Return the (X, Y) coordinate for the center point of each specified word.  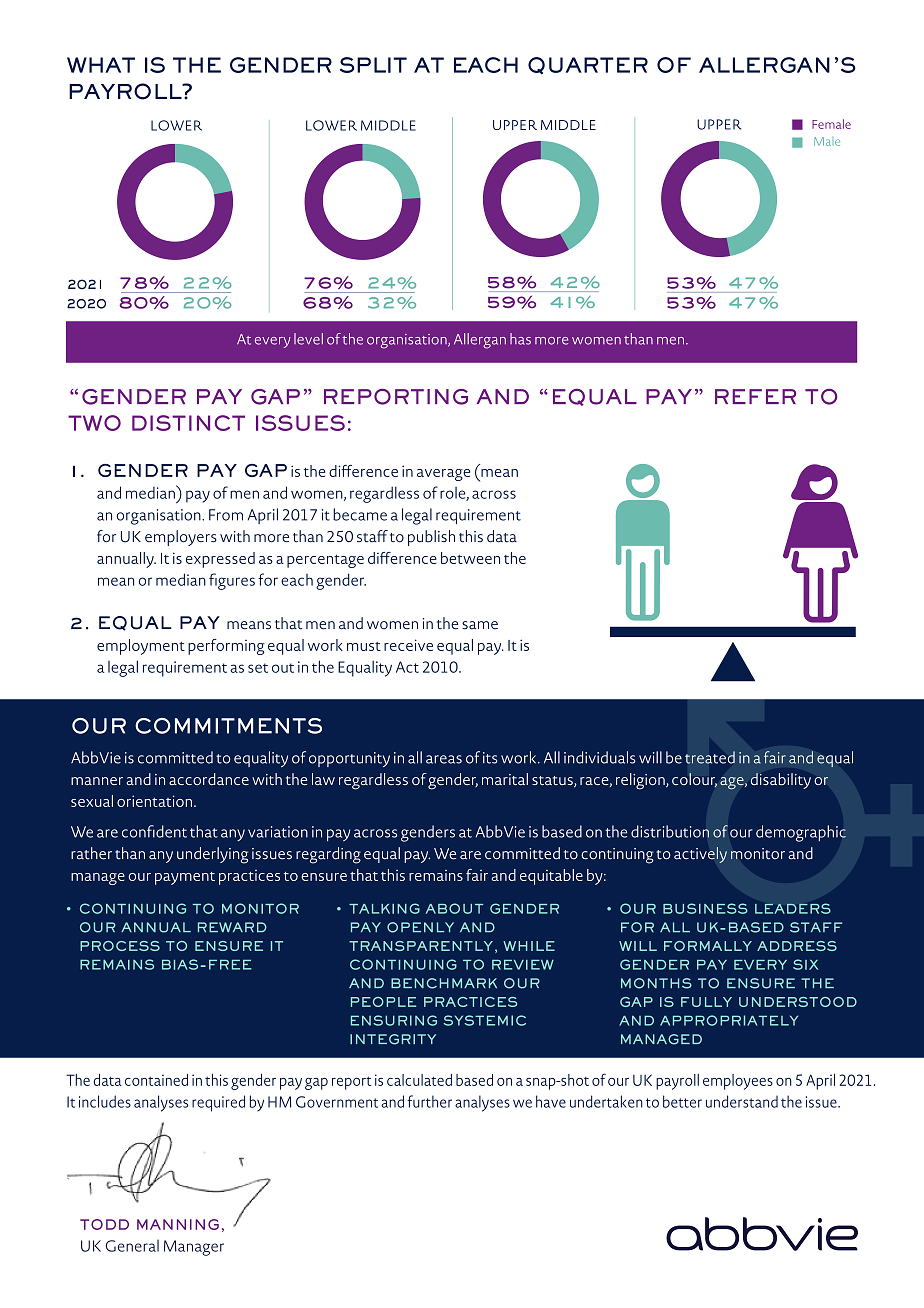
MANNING (178, 1224)
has (520, 339)
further (429, 1101)
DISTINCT (188, 423)
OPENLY (420, 927)
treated (710, 757)
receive (408, 645)
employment (141, 647)
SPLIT (373, 65)
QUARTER (588, 66)
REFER (755, 396)
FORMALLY (708, 946)
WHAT (101, 65)
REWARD (232, 927)
